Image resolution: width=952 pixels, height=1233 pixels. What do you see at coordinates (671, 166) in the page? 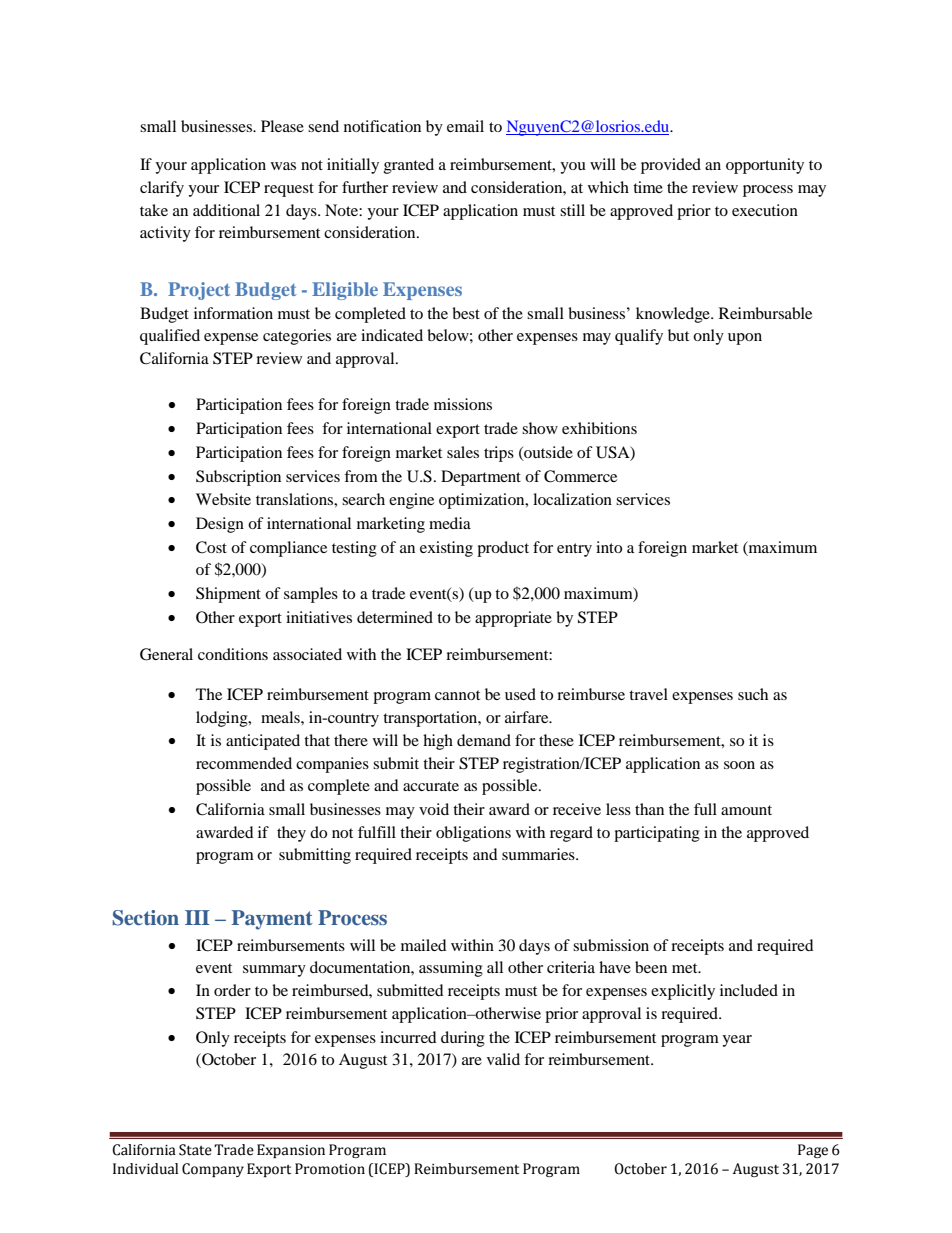
I see `provided` at bounding box center [671, 166].
